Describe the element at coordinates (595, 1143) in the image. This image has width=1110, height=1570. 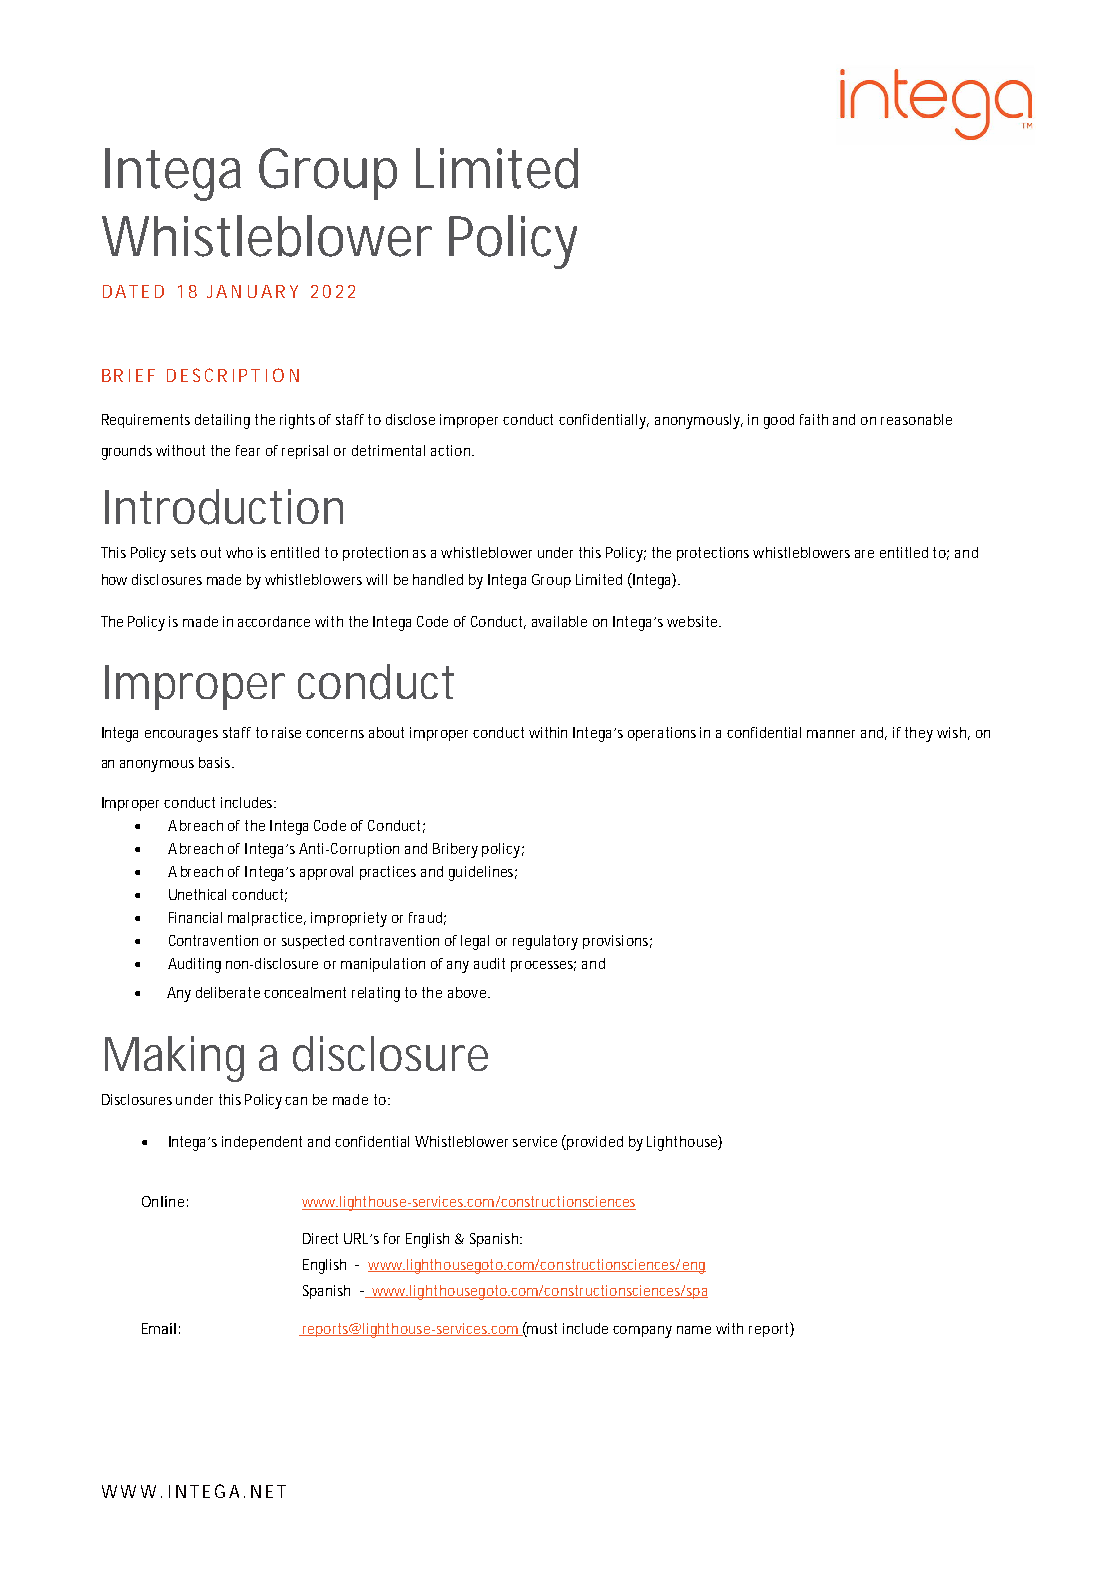
I see `provided` at that location.
